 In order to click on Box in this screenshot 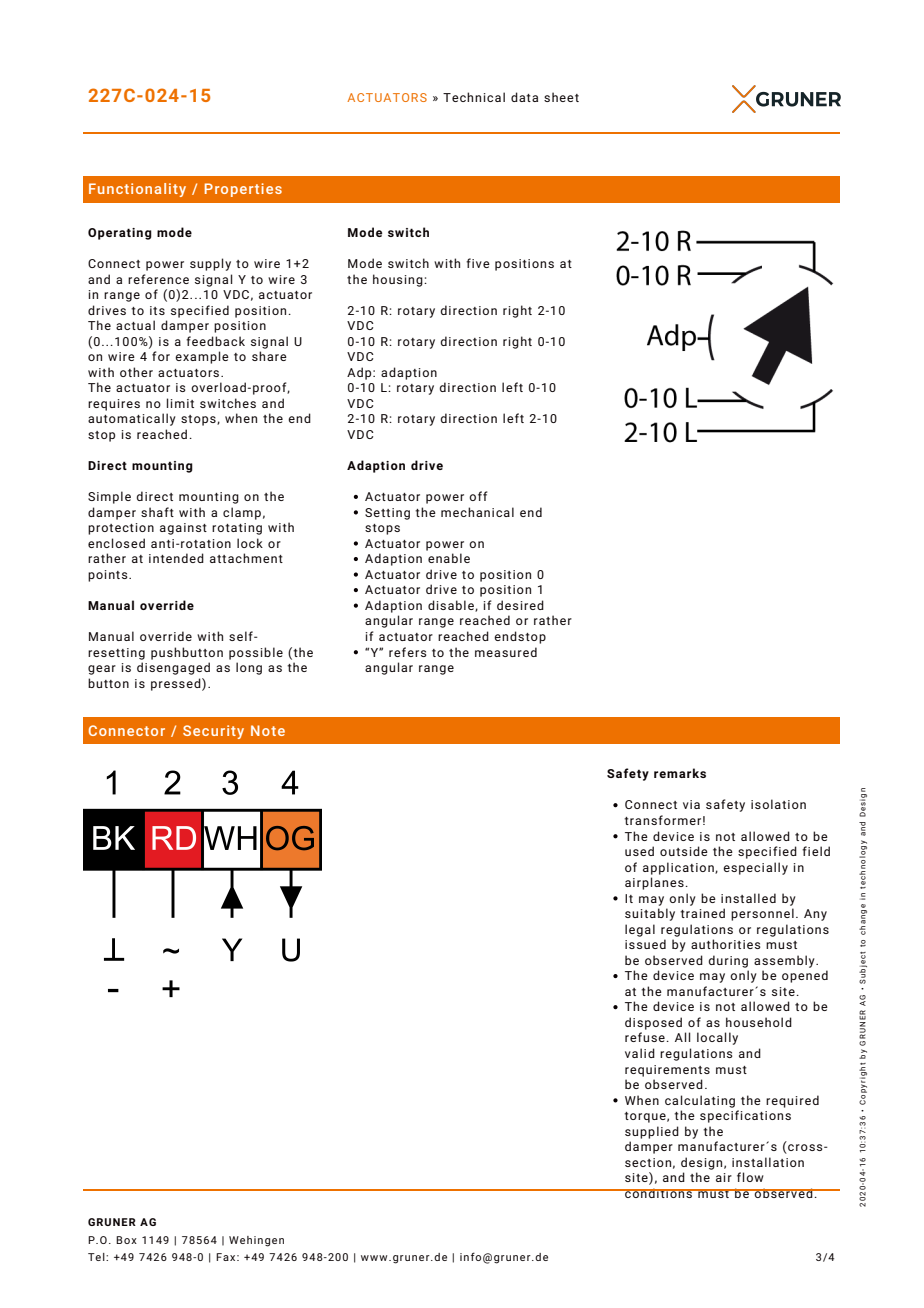, I will do `click(126, 1240)`.
